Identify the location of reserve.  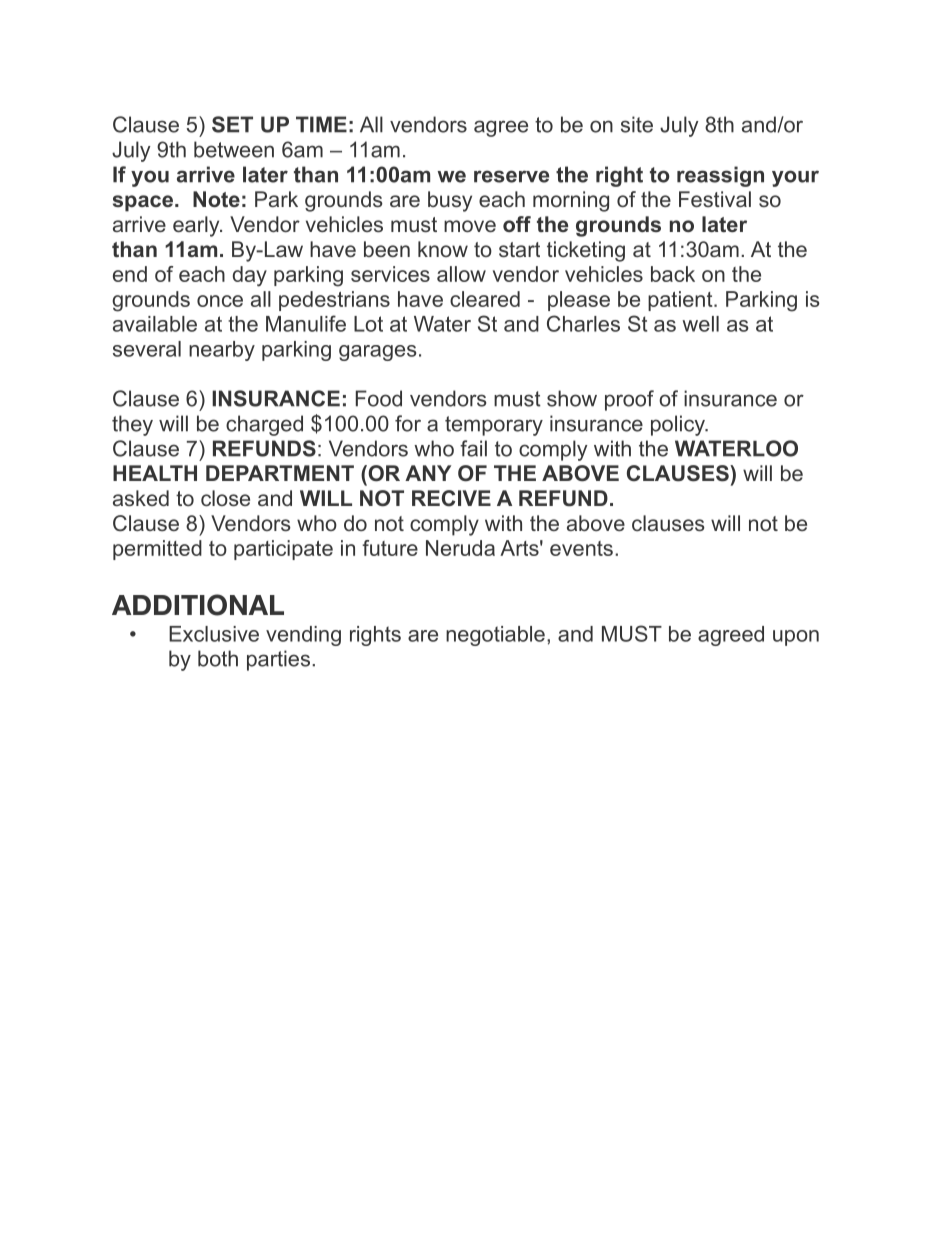
(511, 176).
